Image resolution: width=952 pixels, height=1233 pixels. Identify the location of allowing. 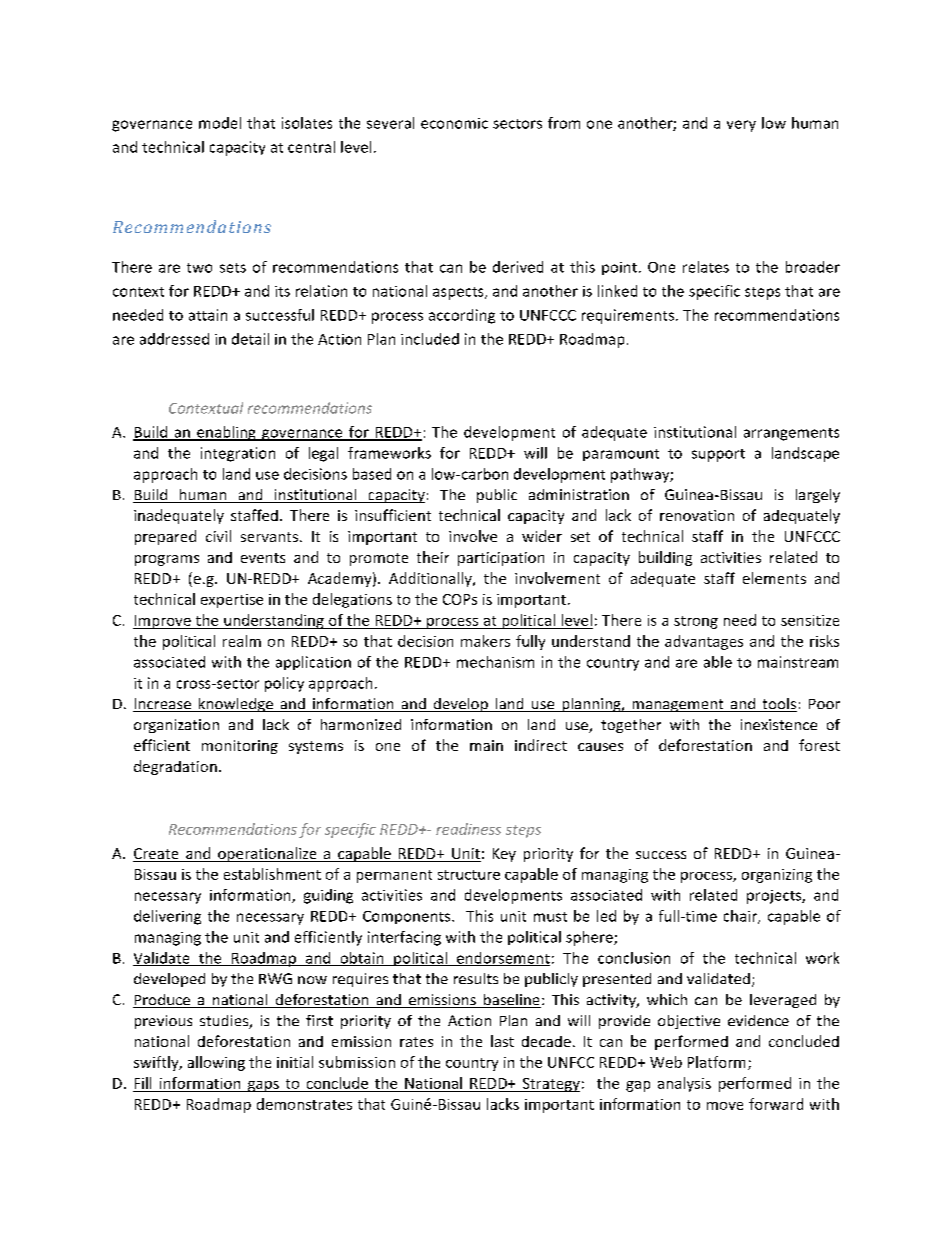
(216, 1063).
